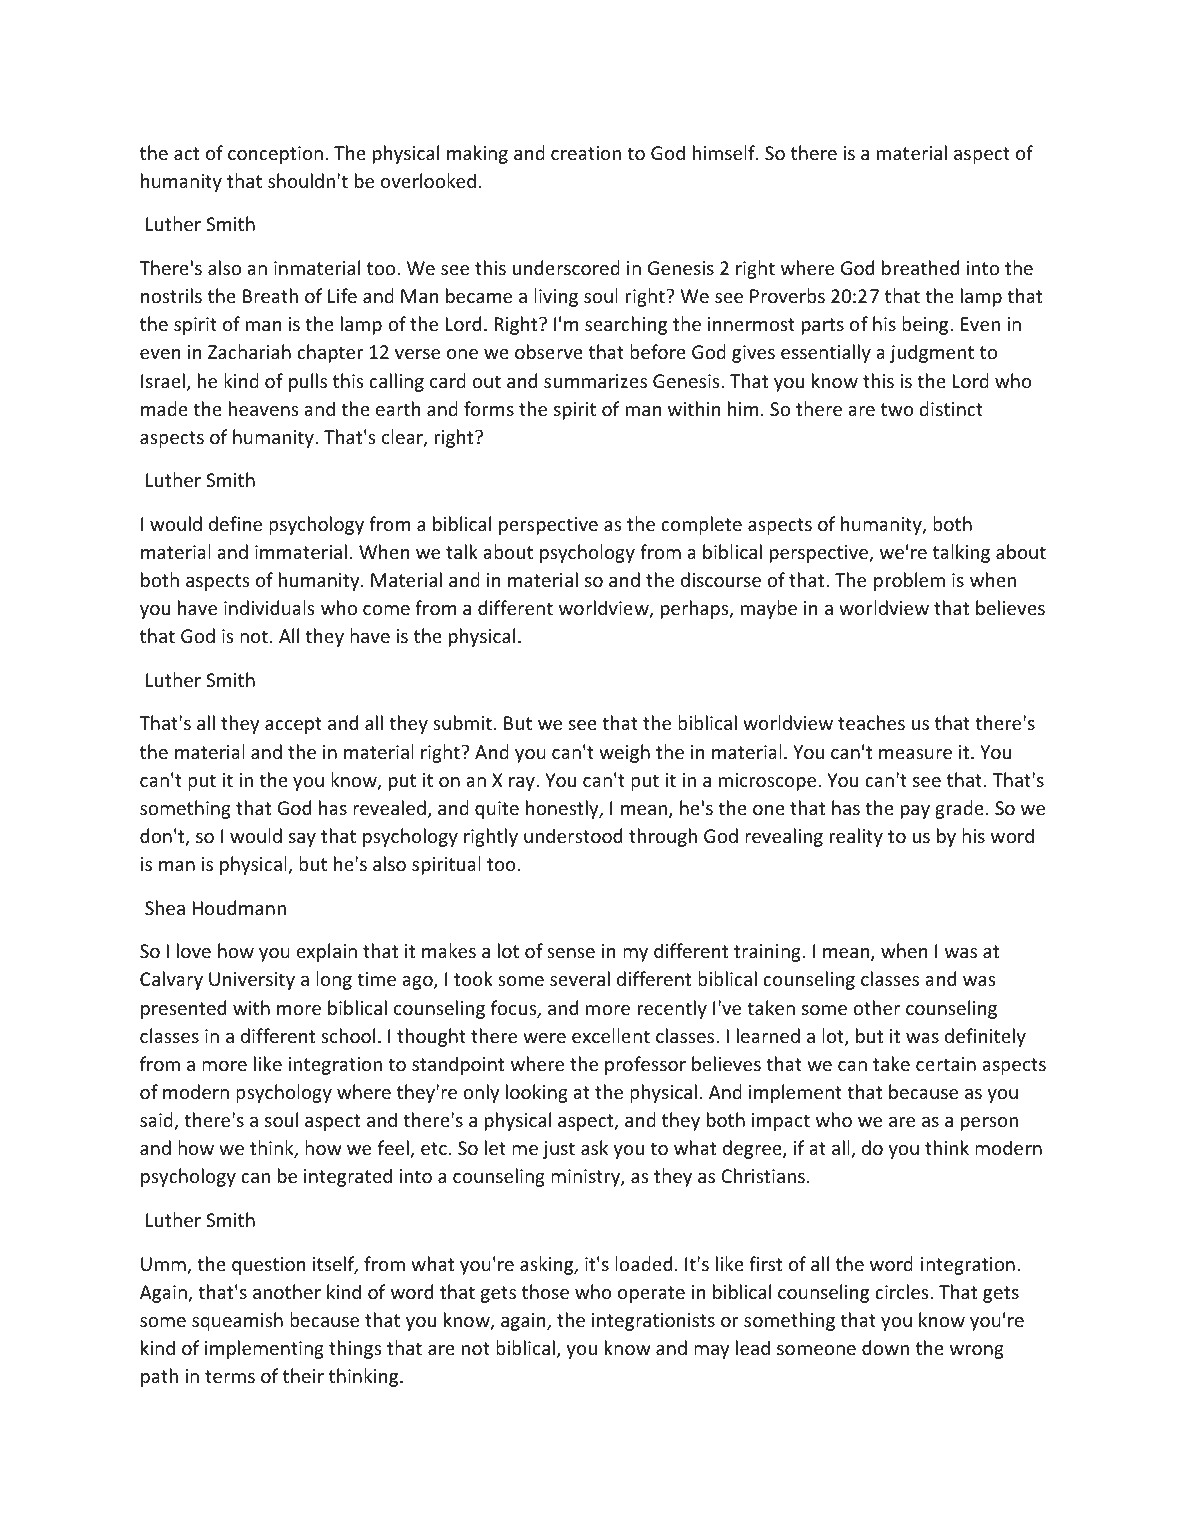 The image size is (1187, 1536). Describe the element at coordinates (293, 725) in the image. I see `accept` at that location.
